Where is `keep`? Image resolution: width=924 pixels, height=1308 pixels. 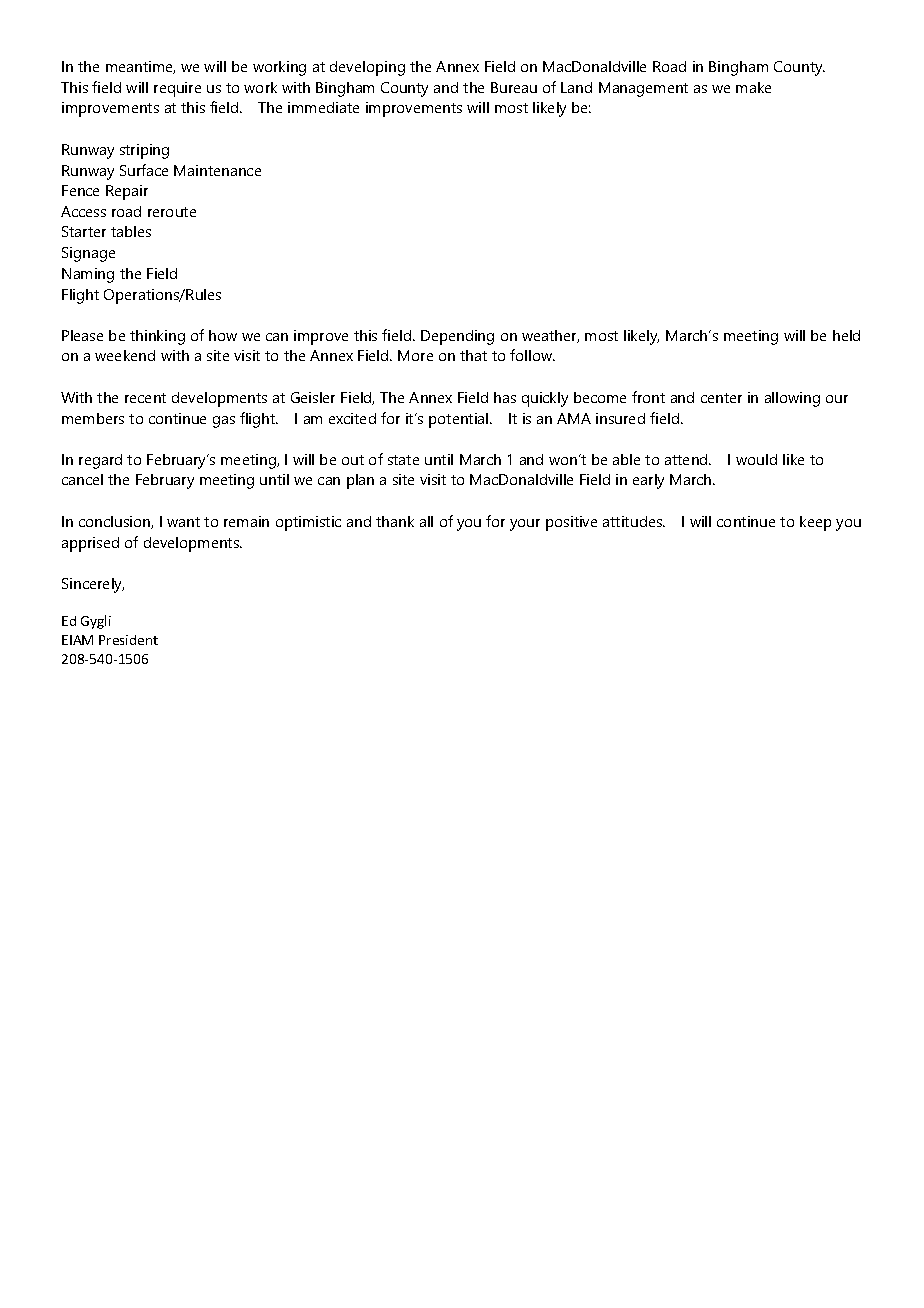
keep is located at coordinates (815, 523).
